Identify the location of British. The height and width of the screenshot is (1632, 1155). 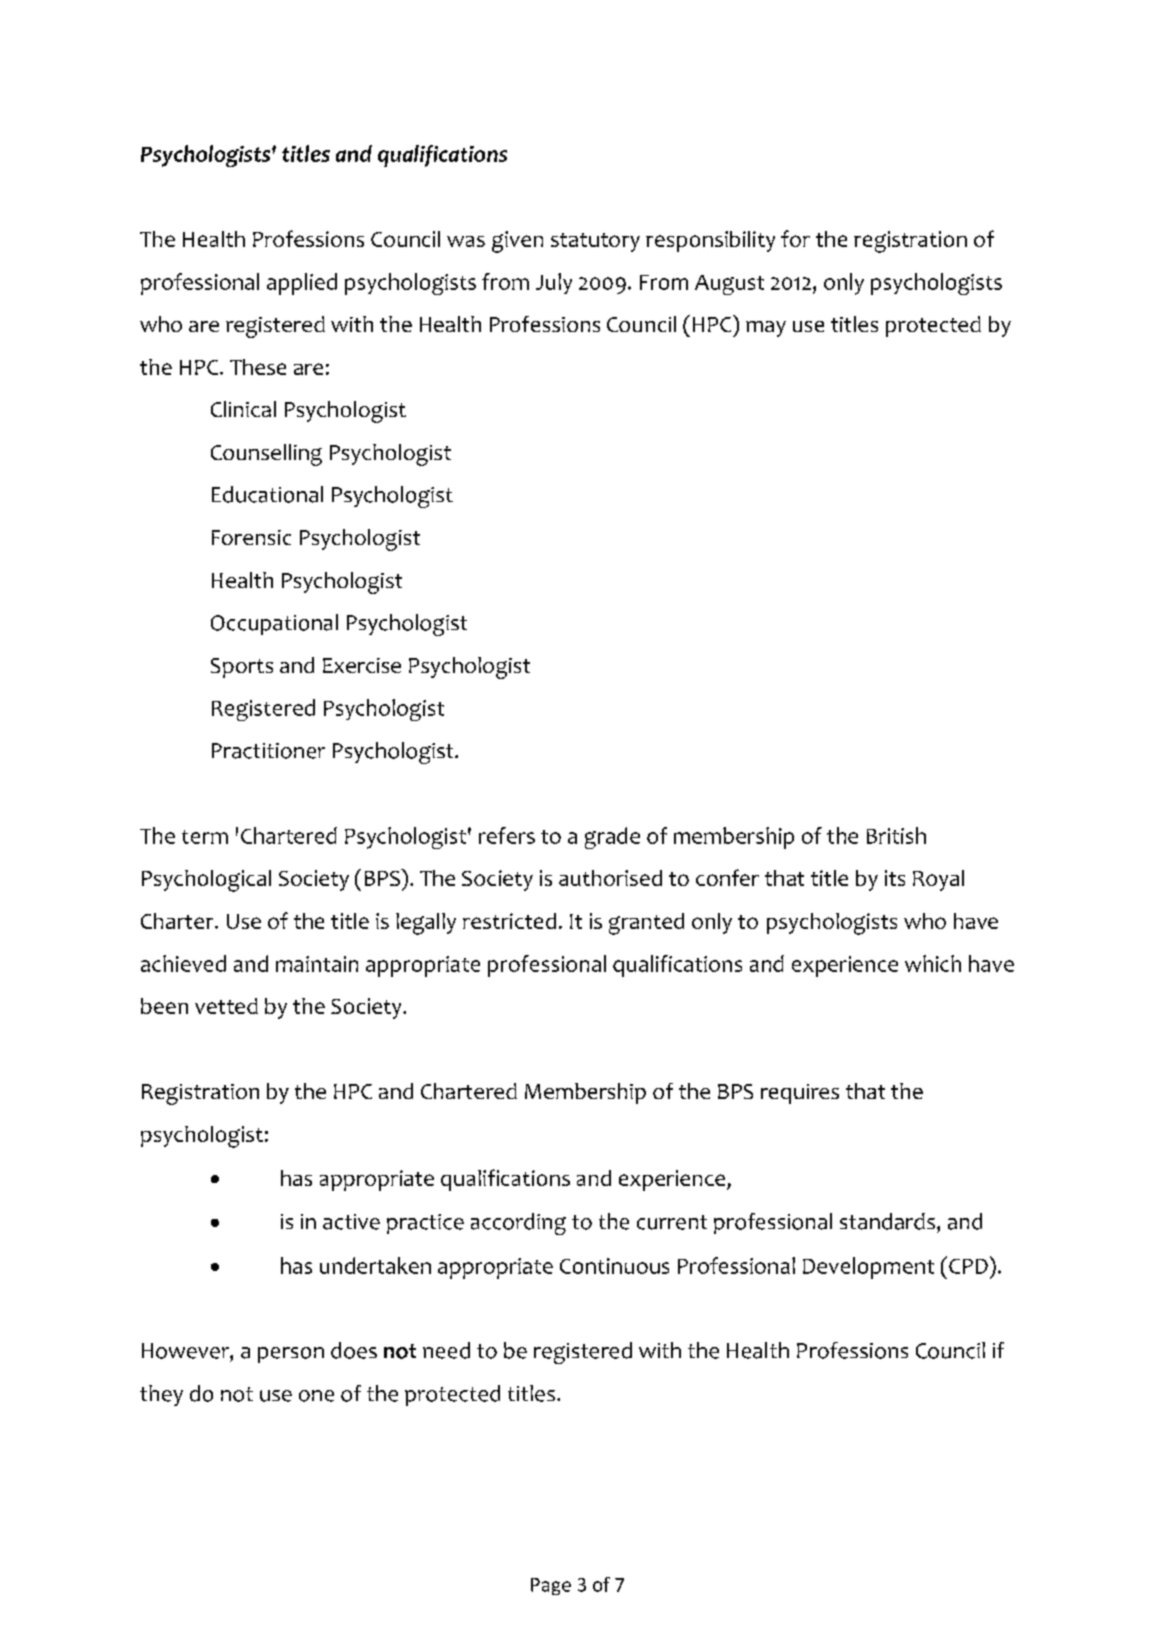
(896, 835).
